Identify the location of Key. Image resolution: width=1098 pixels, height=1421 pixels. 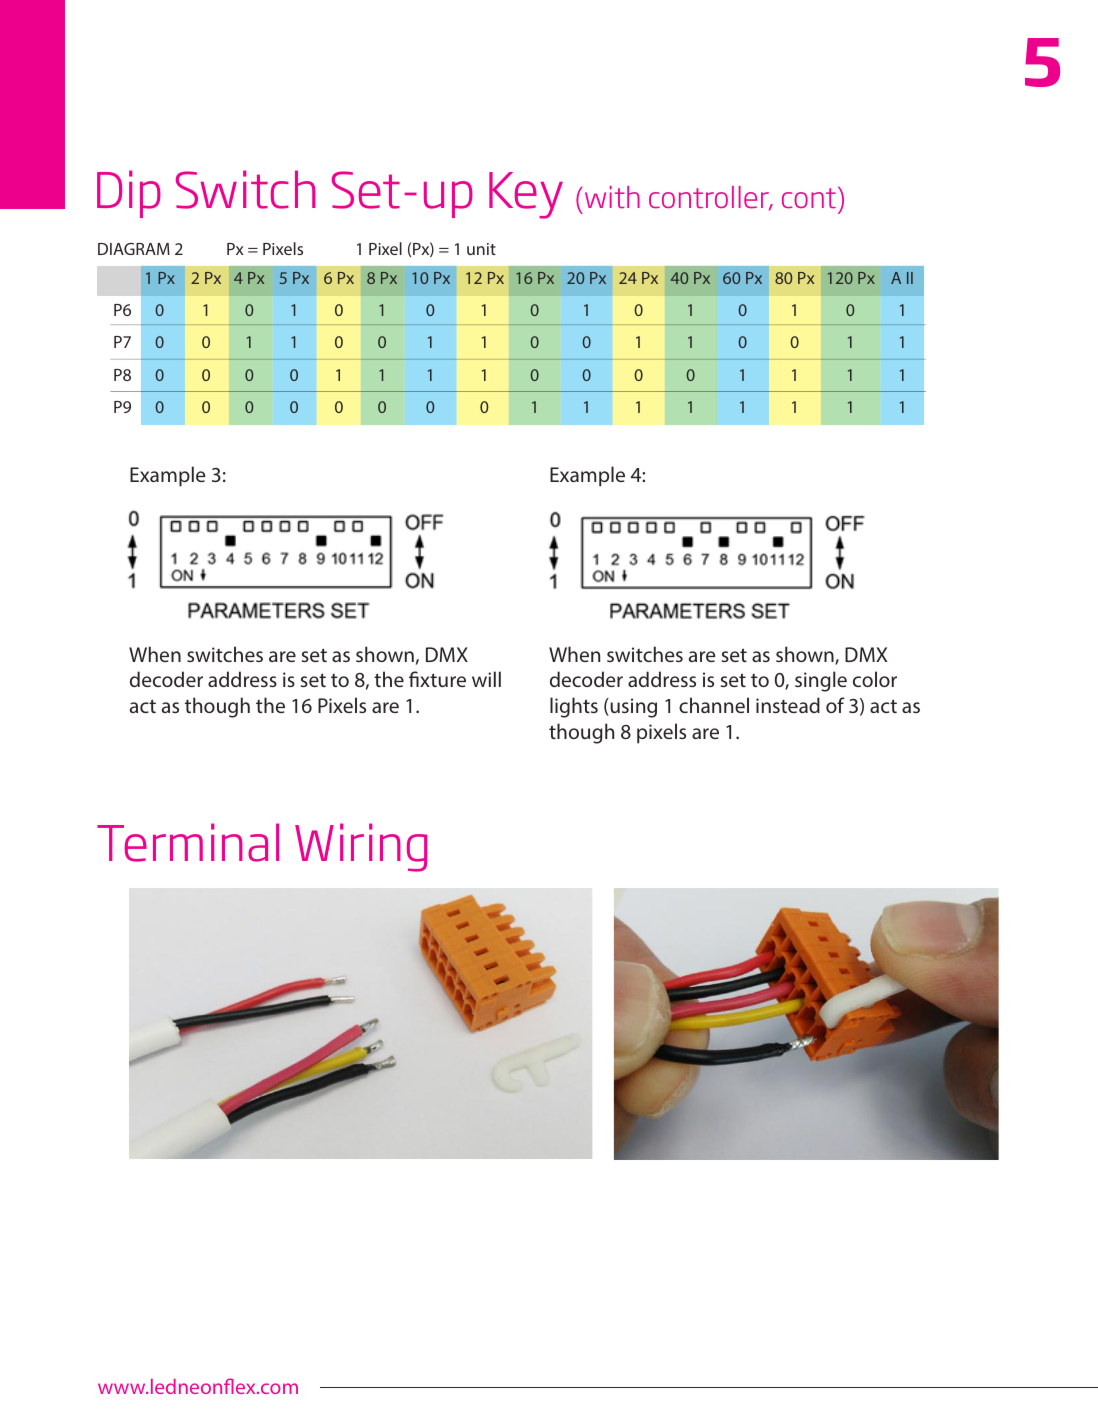
(526, 195).
